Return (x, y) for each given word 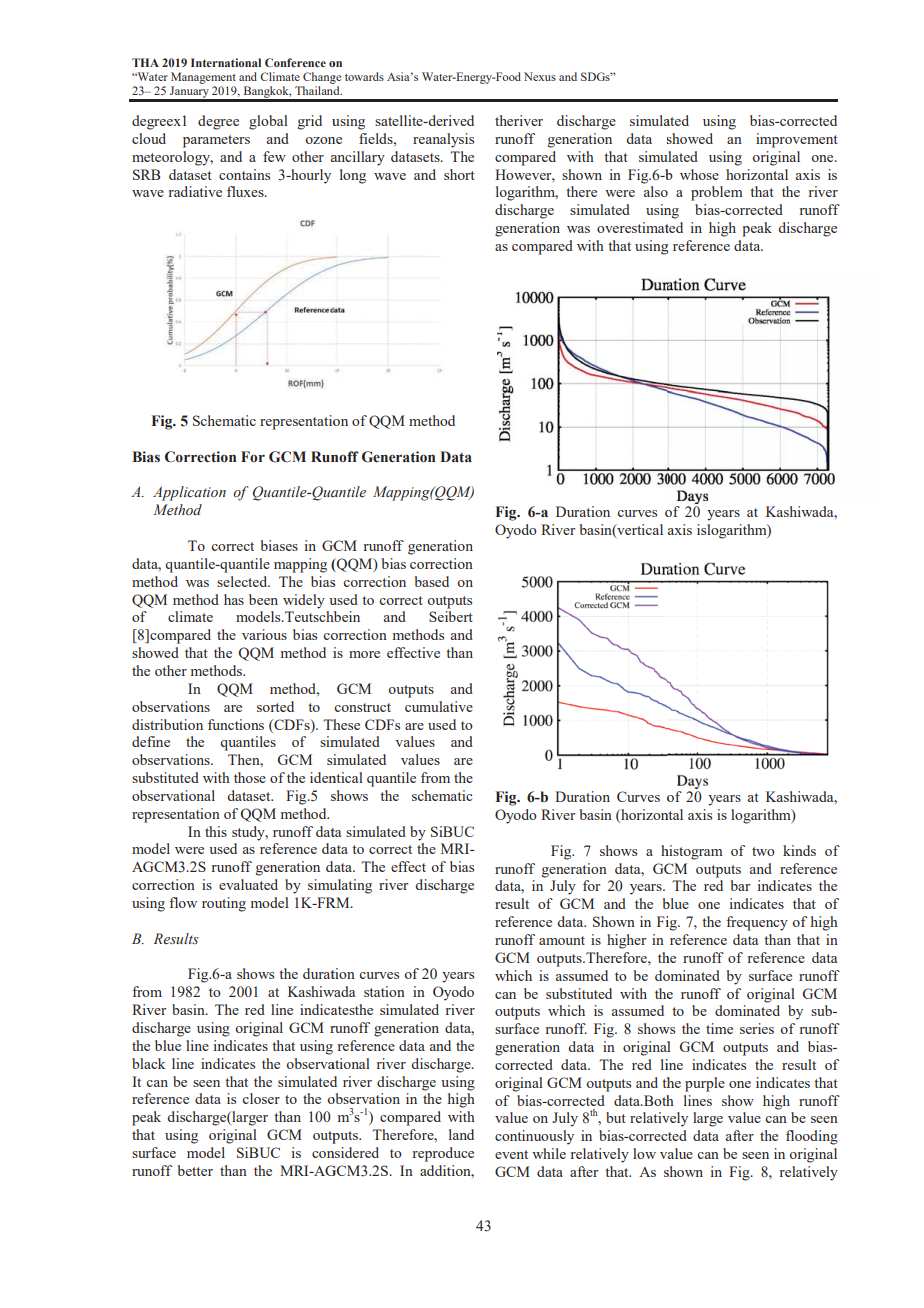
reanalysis (443, 140)
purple (705, 1084)
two (763, 851)
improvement (797, 140)
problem (717, 193)
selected (243, 581)
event (511, 1154)
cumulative (439, 706)
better (195, 1170)
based (432, 581)
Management (203, 78)
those (250, 777)
